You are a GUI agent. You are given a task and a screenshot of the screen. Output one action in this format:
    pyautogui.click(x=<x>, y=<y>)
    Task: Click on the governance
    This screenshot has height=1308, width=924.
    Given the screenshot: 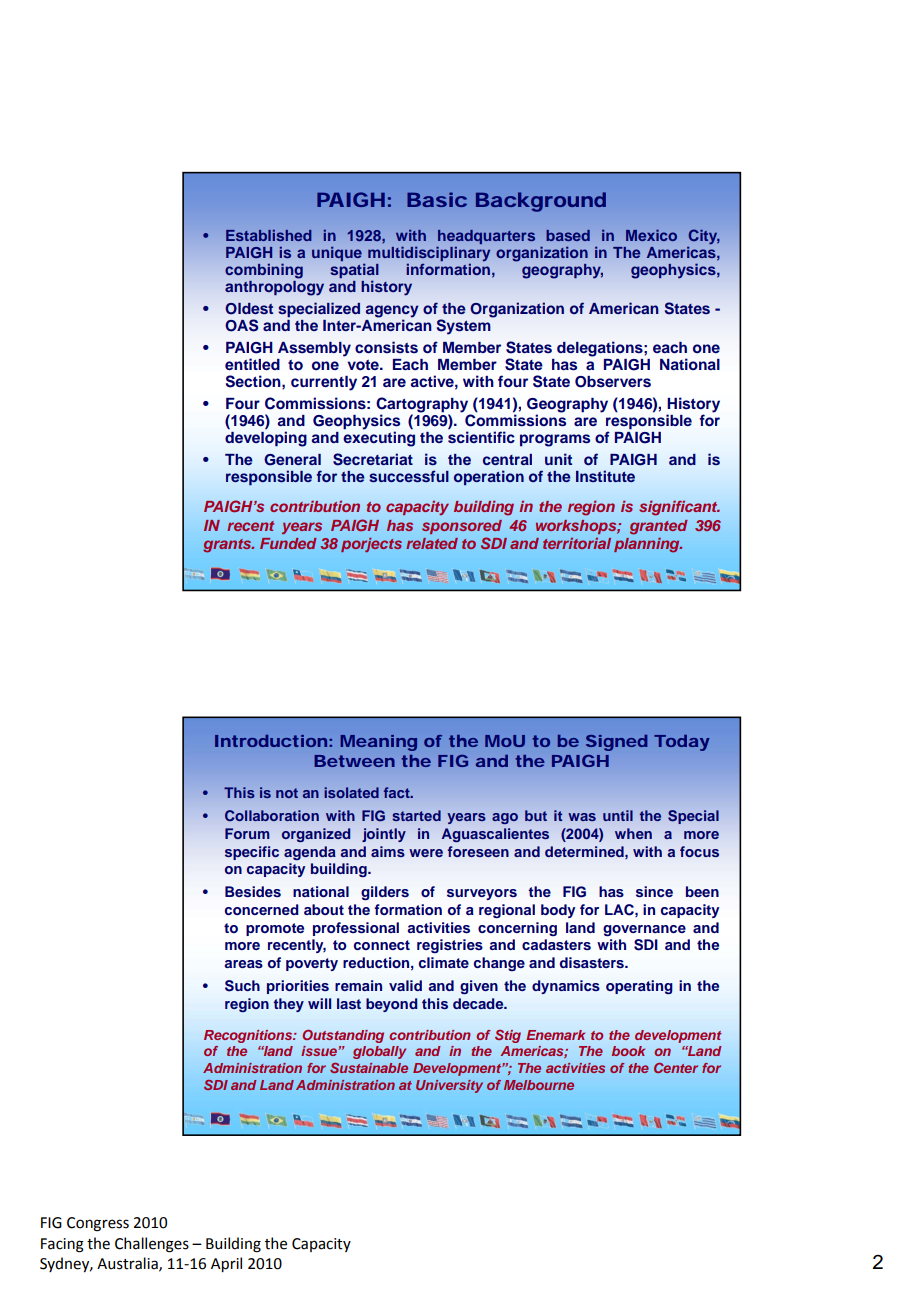 What is the action you would take?
    pyautogui.click(x=644, y=930)
